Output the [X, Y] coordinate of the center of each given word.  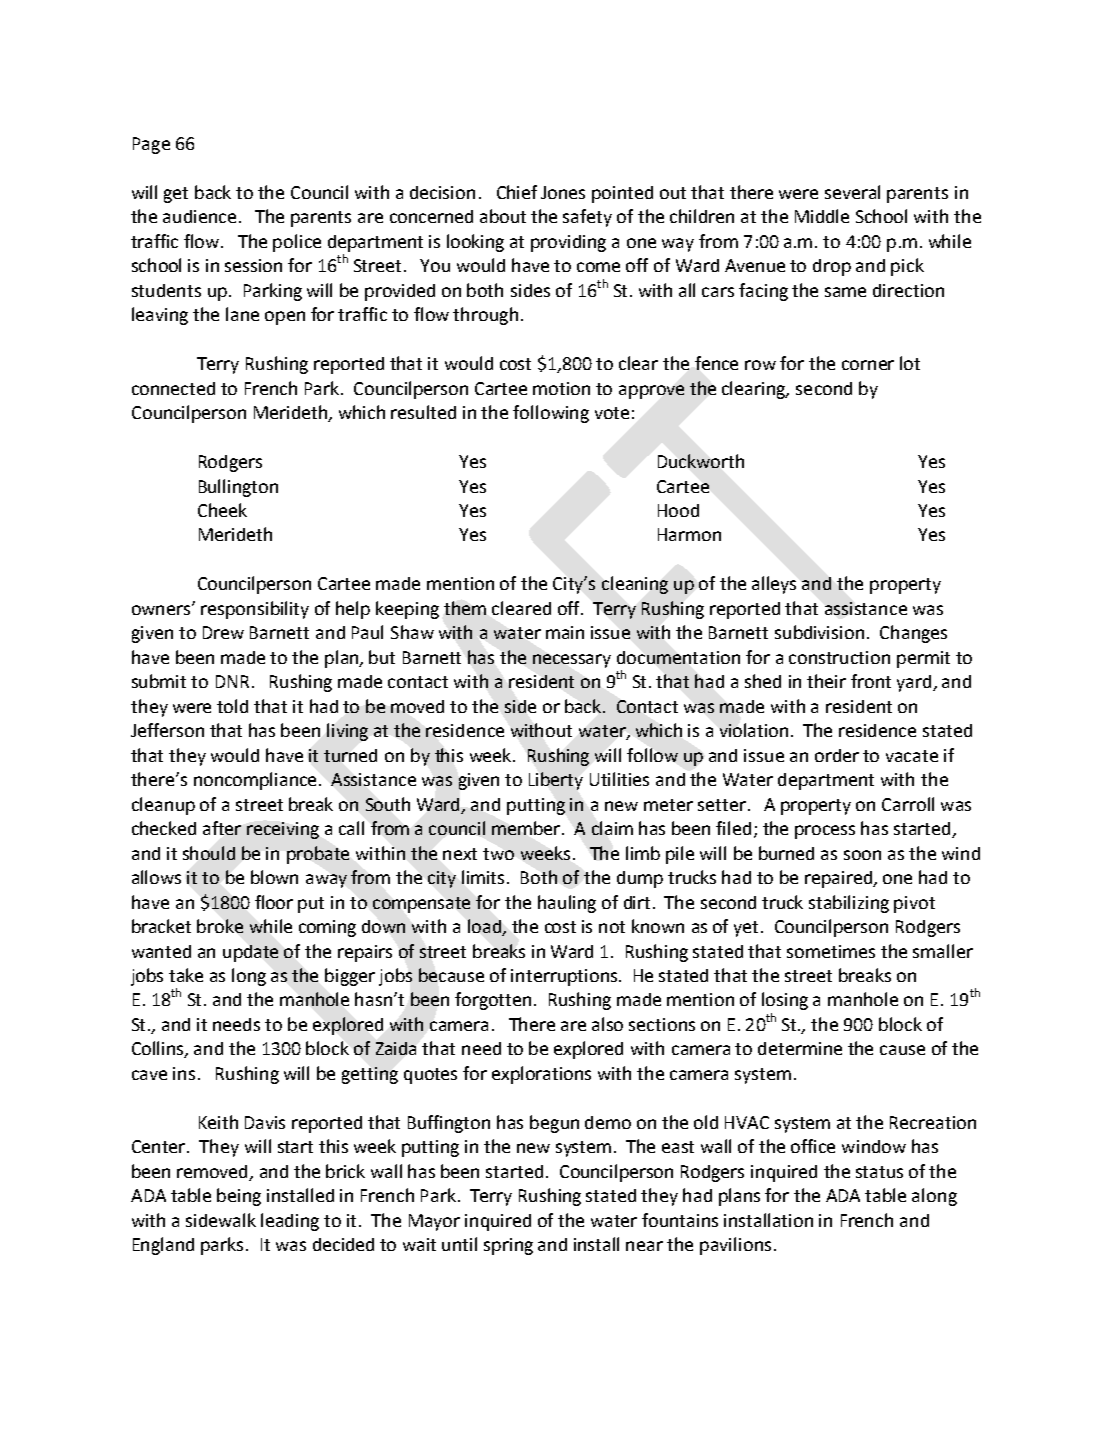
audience [199, 216]
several [852, 192]
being [239, 1197]
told [232, 706]
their [826, 681]
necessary [572, 661]
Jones [563, 192]
